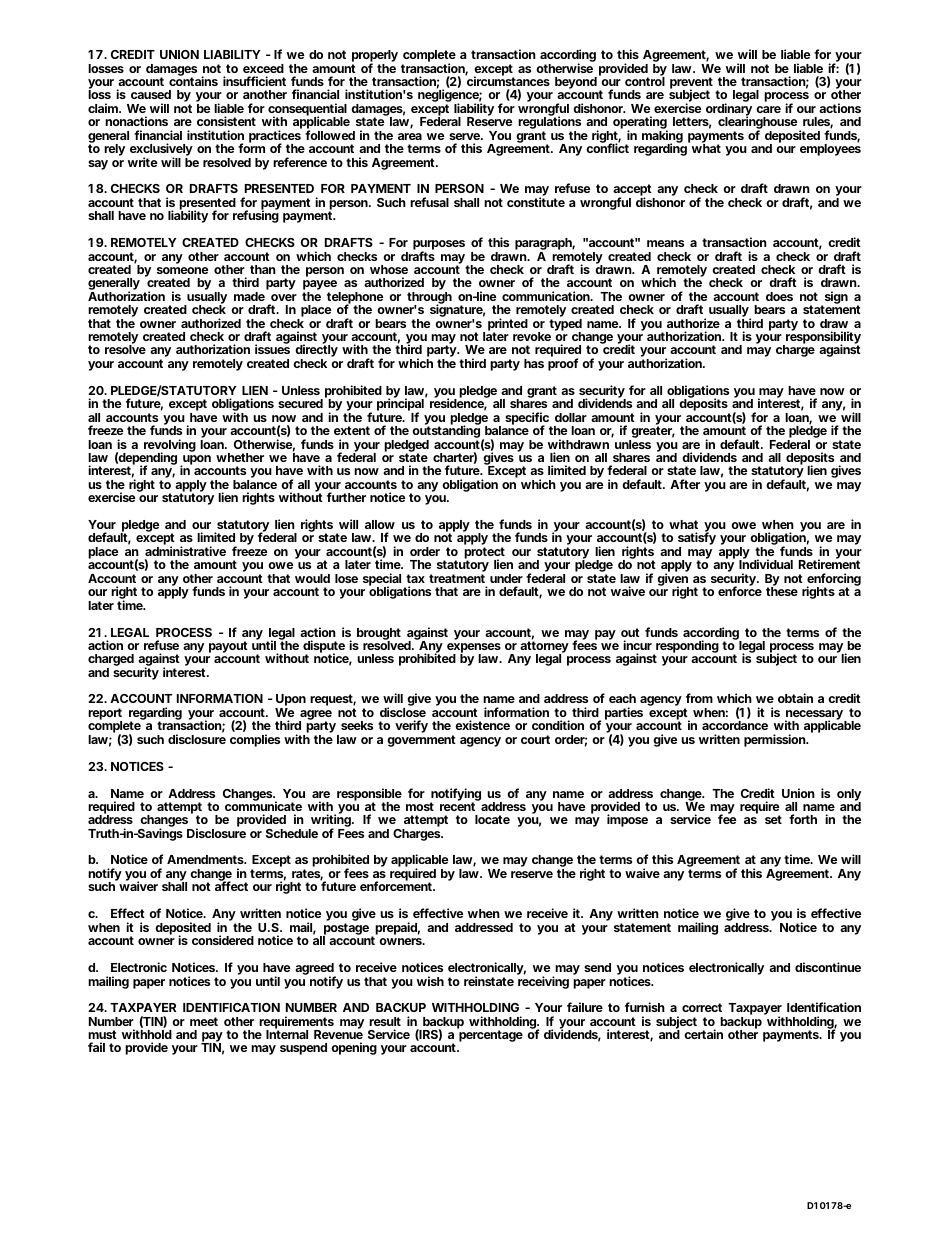 This screenshot has height=1233, width=952. Describe the element at coordinates (697, 539) in the screenshot. I see `satisfy` at that location.
